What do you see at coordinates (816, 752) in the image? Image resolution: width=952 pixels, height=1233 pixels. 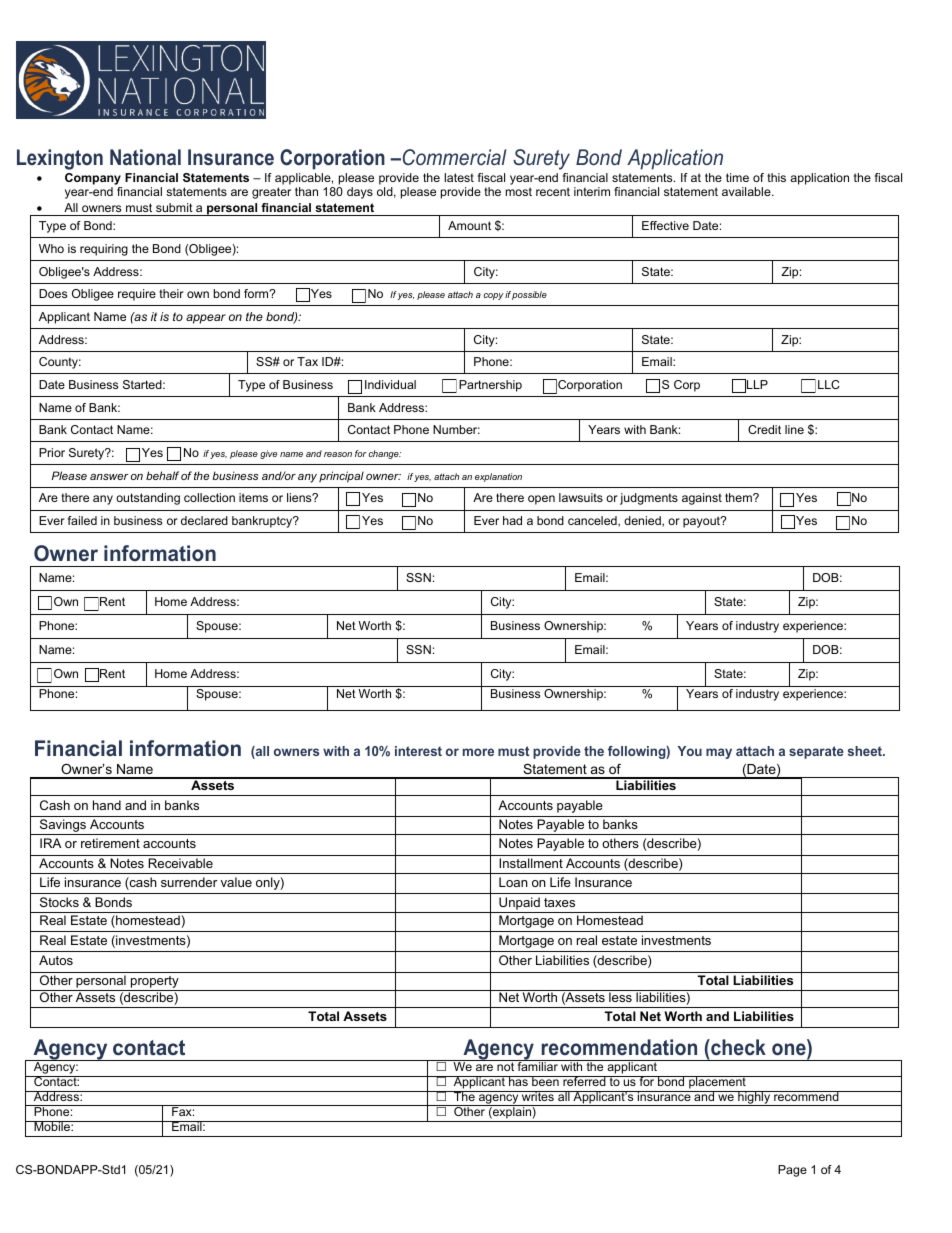 I see `separate` at bounding box center [816, 752].
